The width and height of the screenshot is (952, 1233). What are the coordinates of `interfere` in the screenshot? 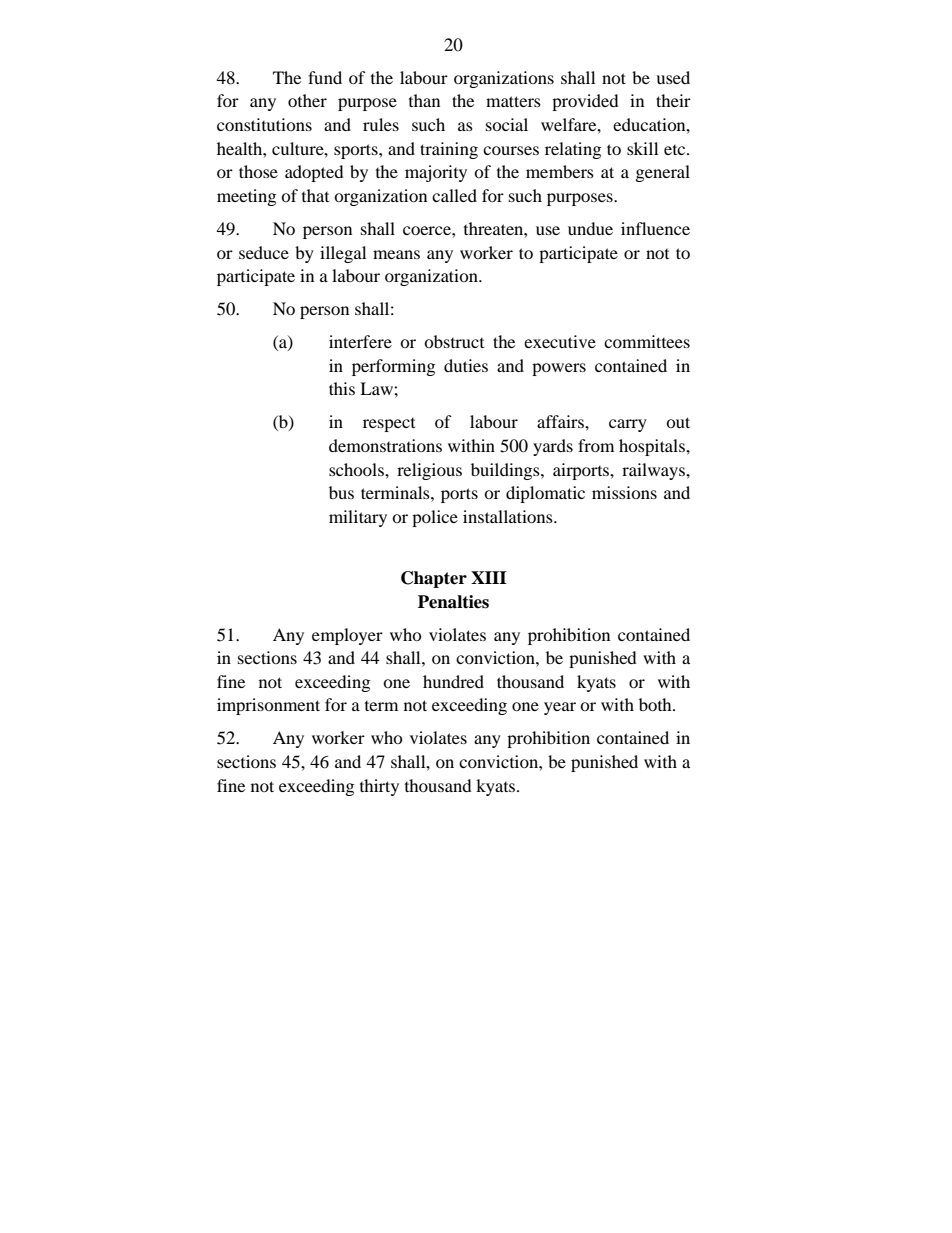 It's located at (360, 341).
